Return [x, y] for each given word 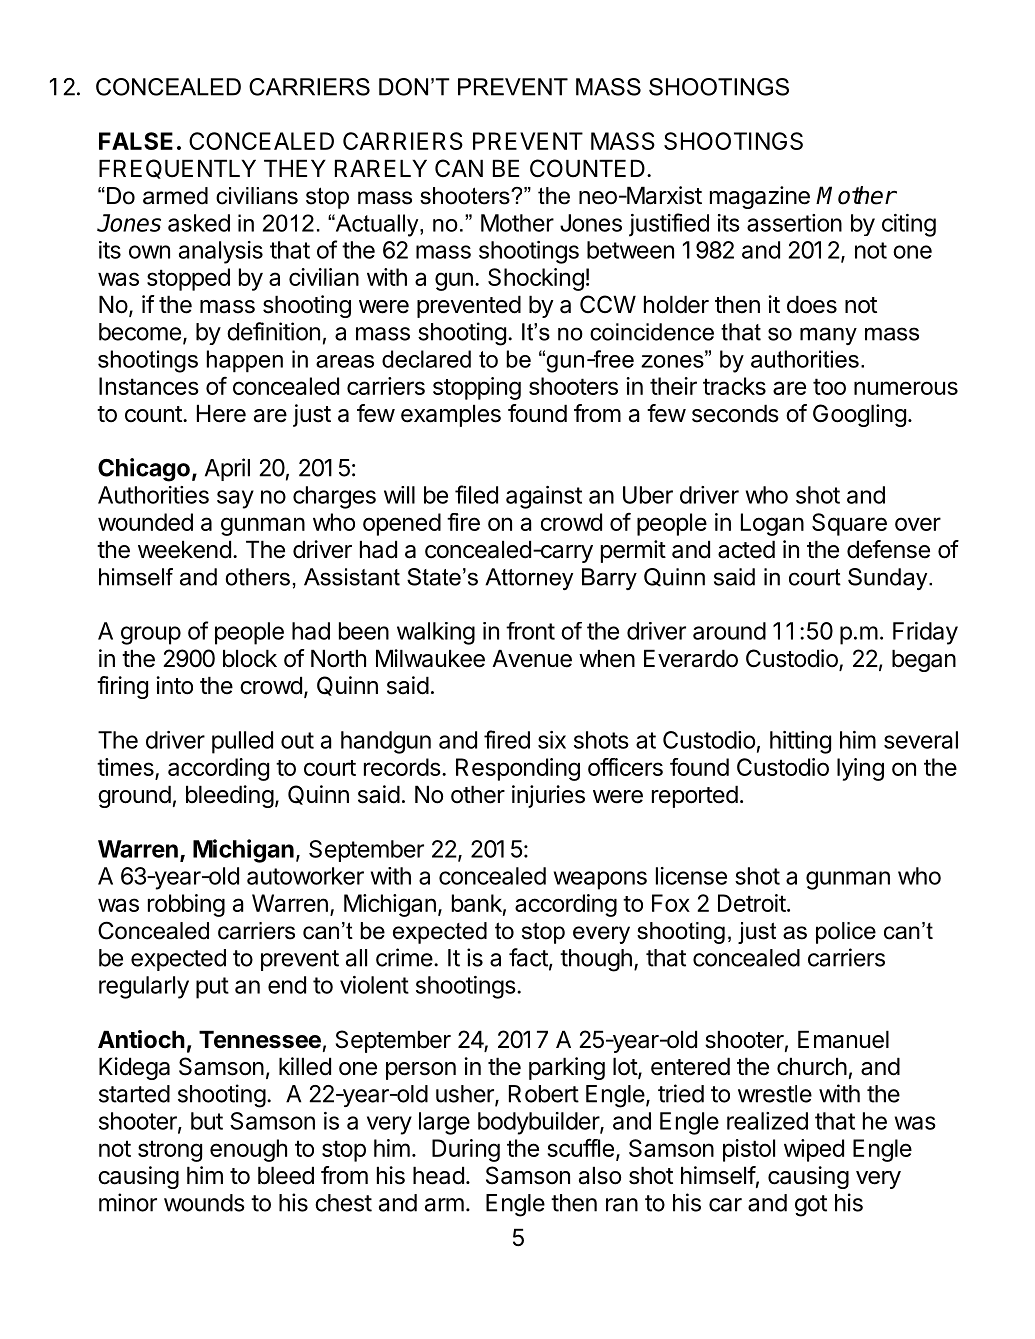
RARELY [381, 168]
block [250, 658]
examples [451, 415]
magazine [760, 197]
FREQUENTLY [177, 169]
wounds [204, 1203]
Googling [859, 415]
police [846, 933]
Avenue [532, 658]
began [924, 660]
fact [528, 957]
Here [221, 413]
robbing [186, 905]
